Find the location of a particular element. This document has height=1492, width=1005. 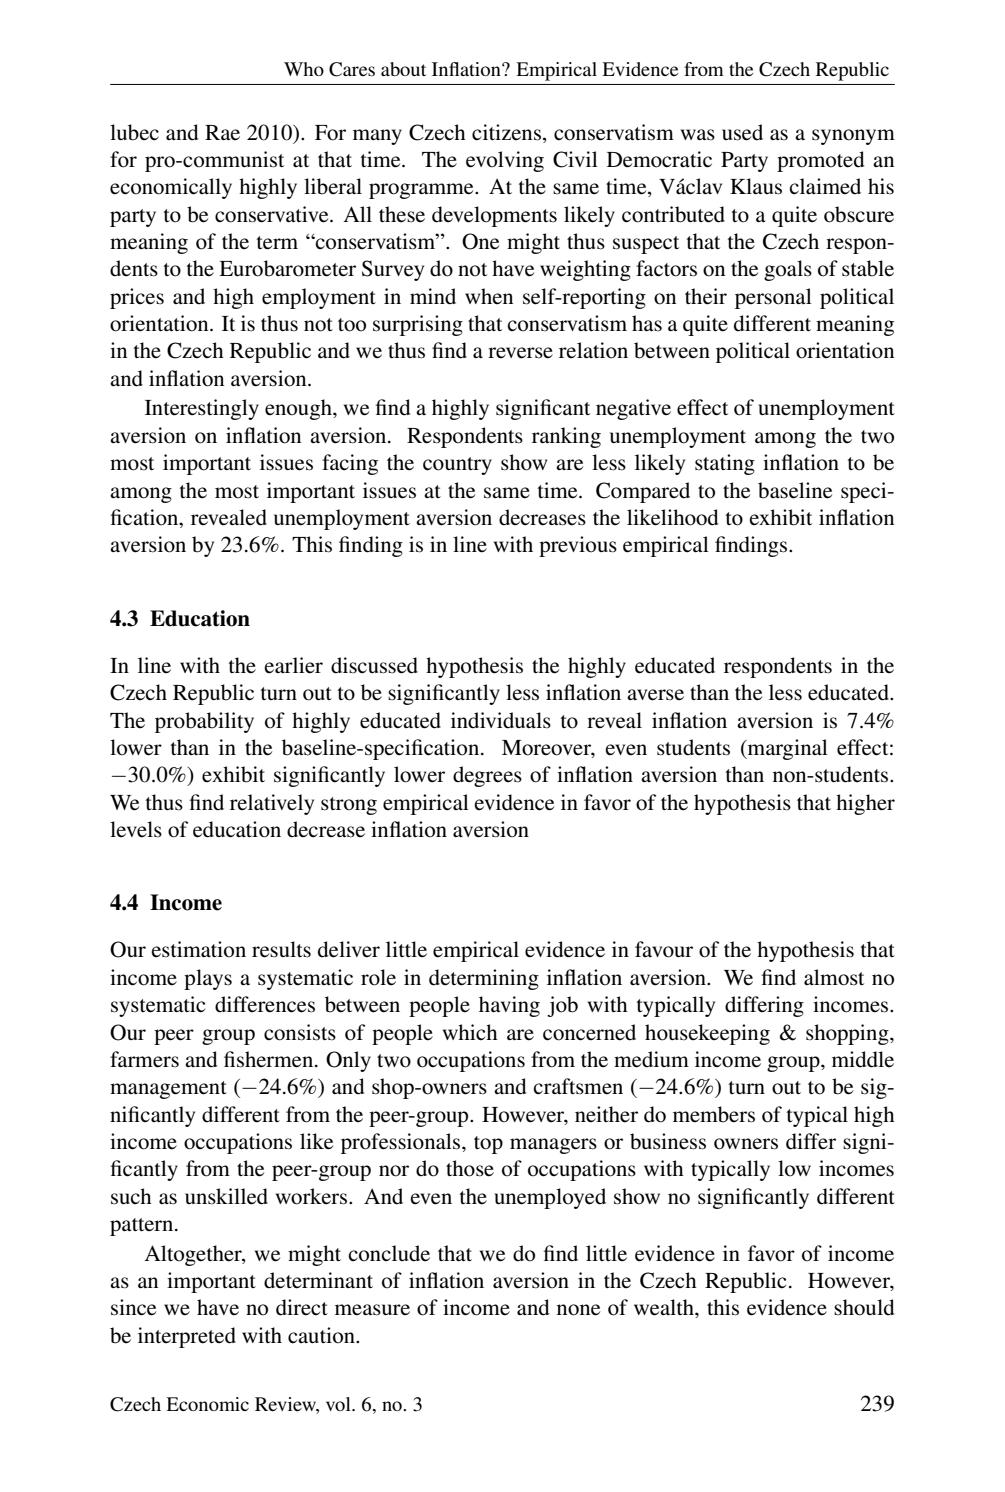

estimation is located at coordinates (198, 949).
